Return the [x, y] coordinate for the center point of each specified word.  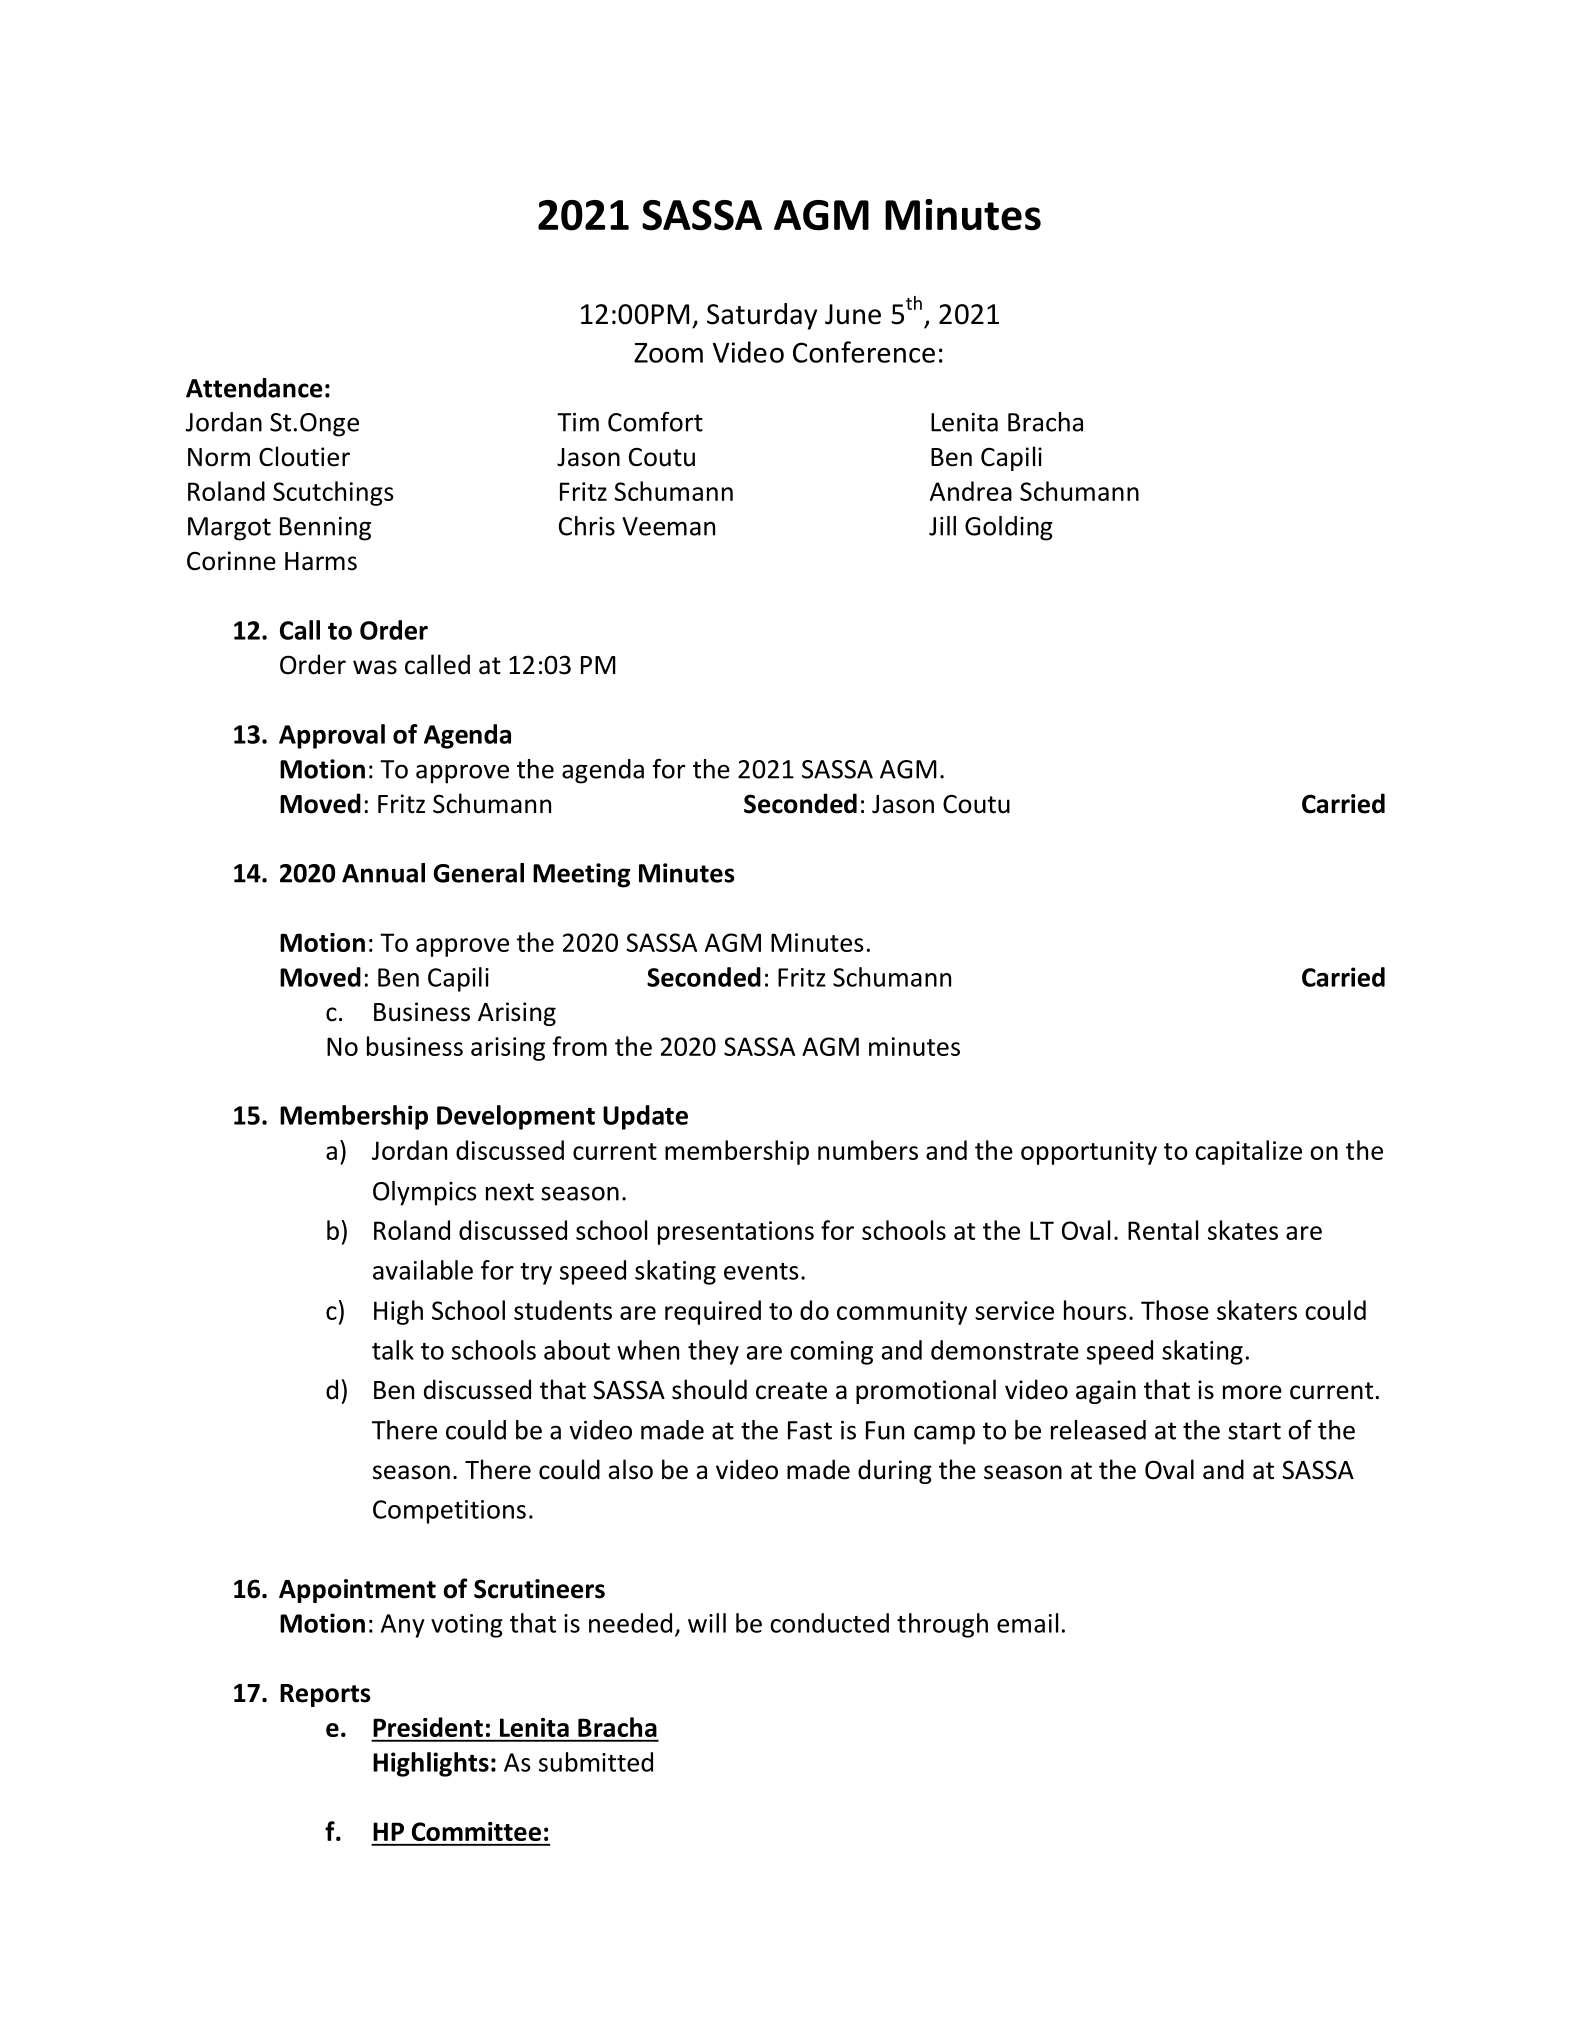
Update [645, 1117]
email [1027, 1623]
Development [516, 1117]
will [707, 1623]
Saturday [762, 316]
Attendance [254, 388]
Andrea [971, 491]
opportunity [1089, 1153]
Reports [325, 1695]
